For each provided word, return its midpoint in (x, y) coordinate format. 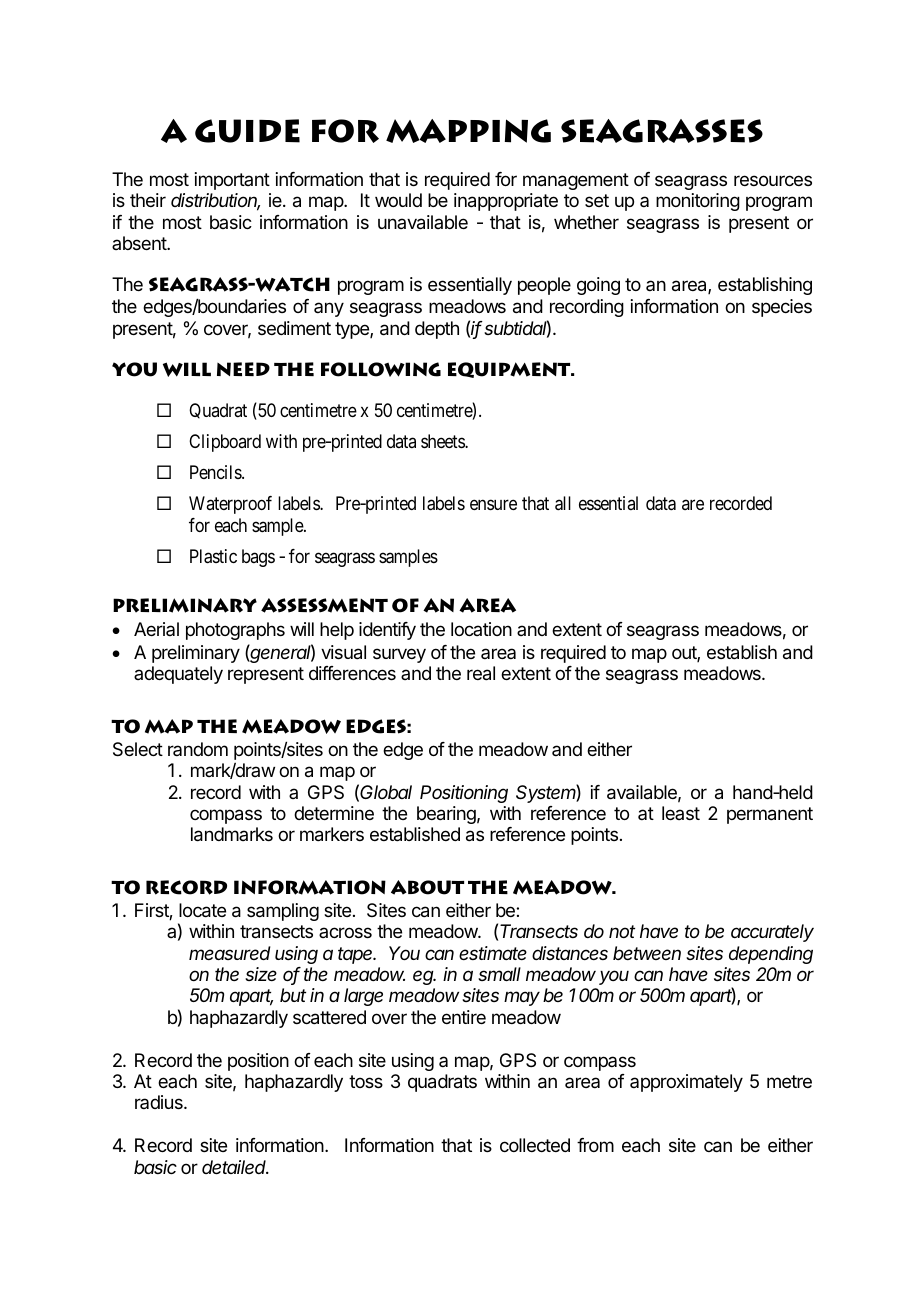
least (681, 813)
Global (386, 792)
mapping (468, 131)
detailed (235, 1167)
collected (535, 1145)
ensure (493, 504)
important (232, 181)
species (782, 308)
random (198, 749)
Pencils (216, 472)
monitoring (698, 202)
